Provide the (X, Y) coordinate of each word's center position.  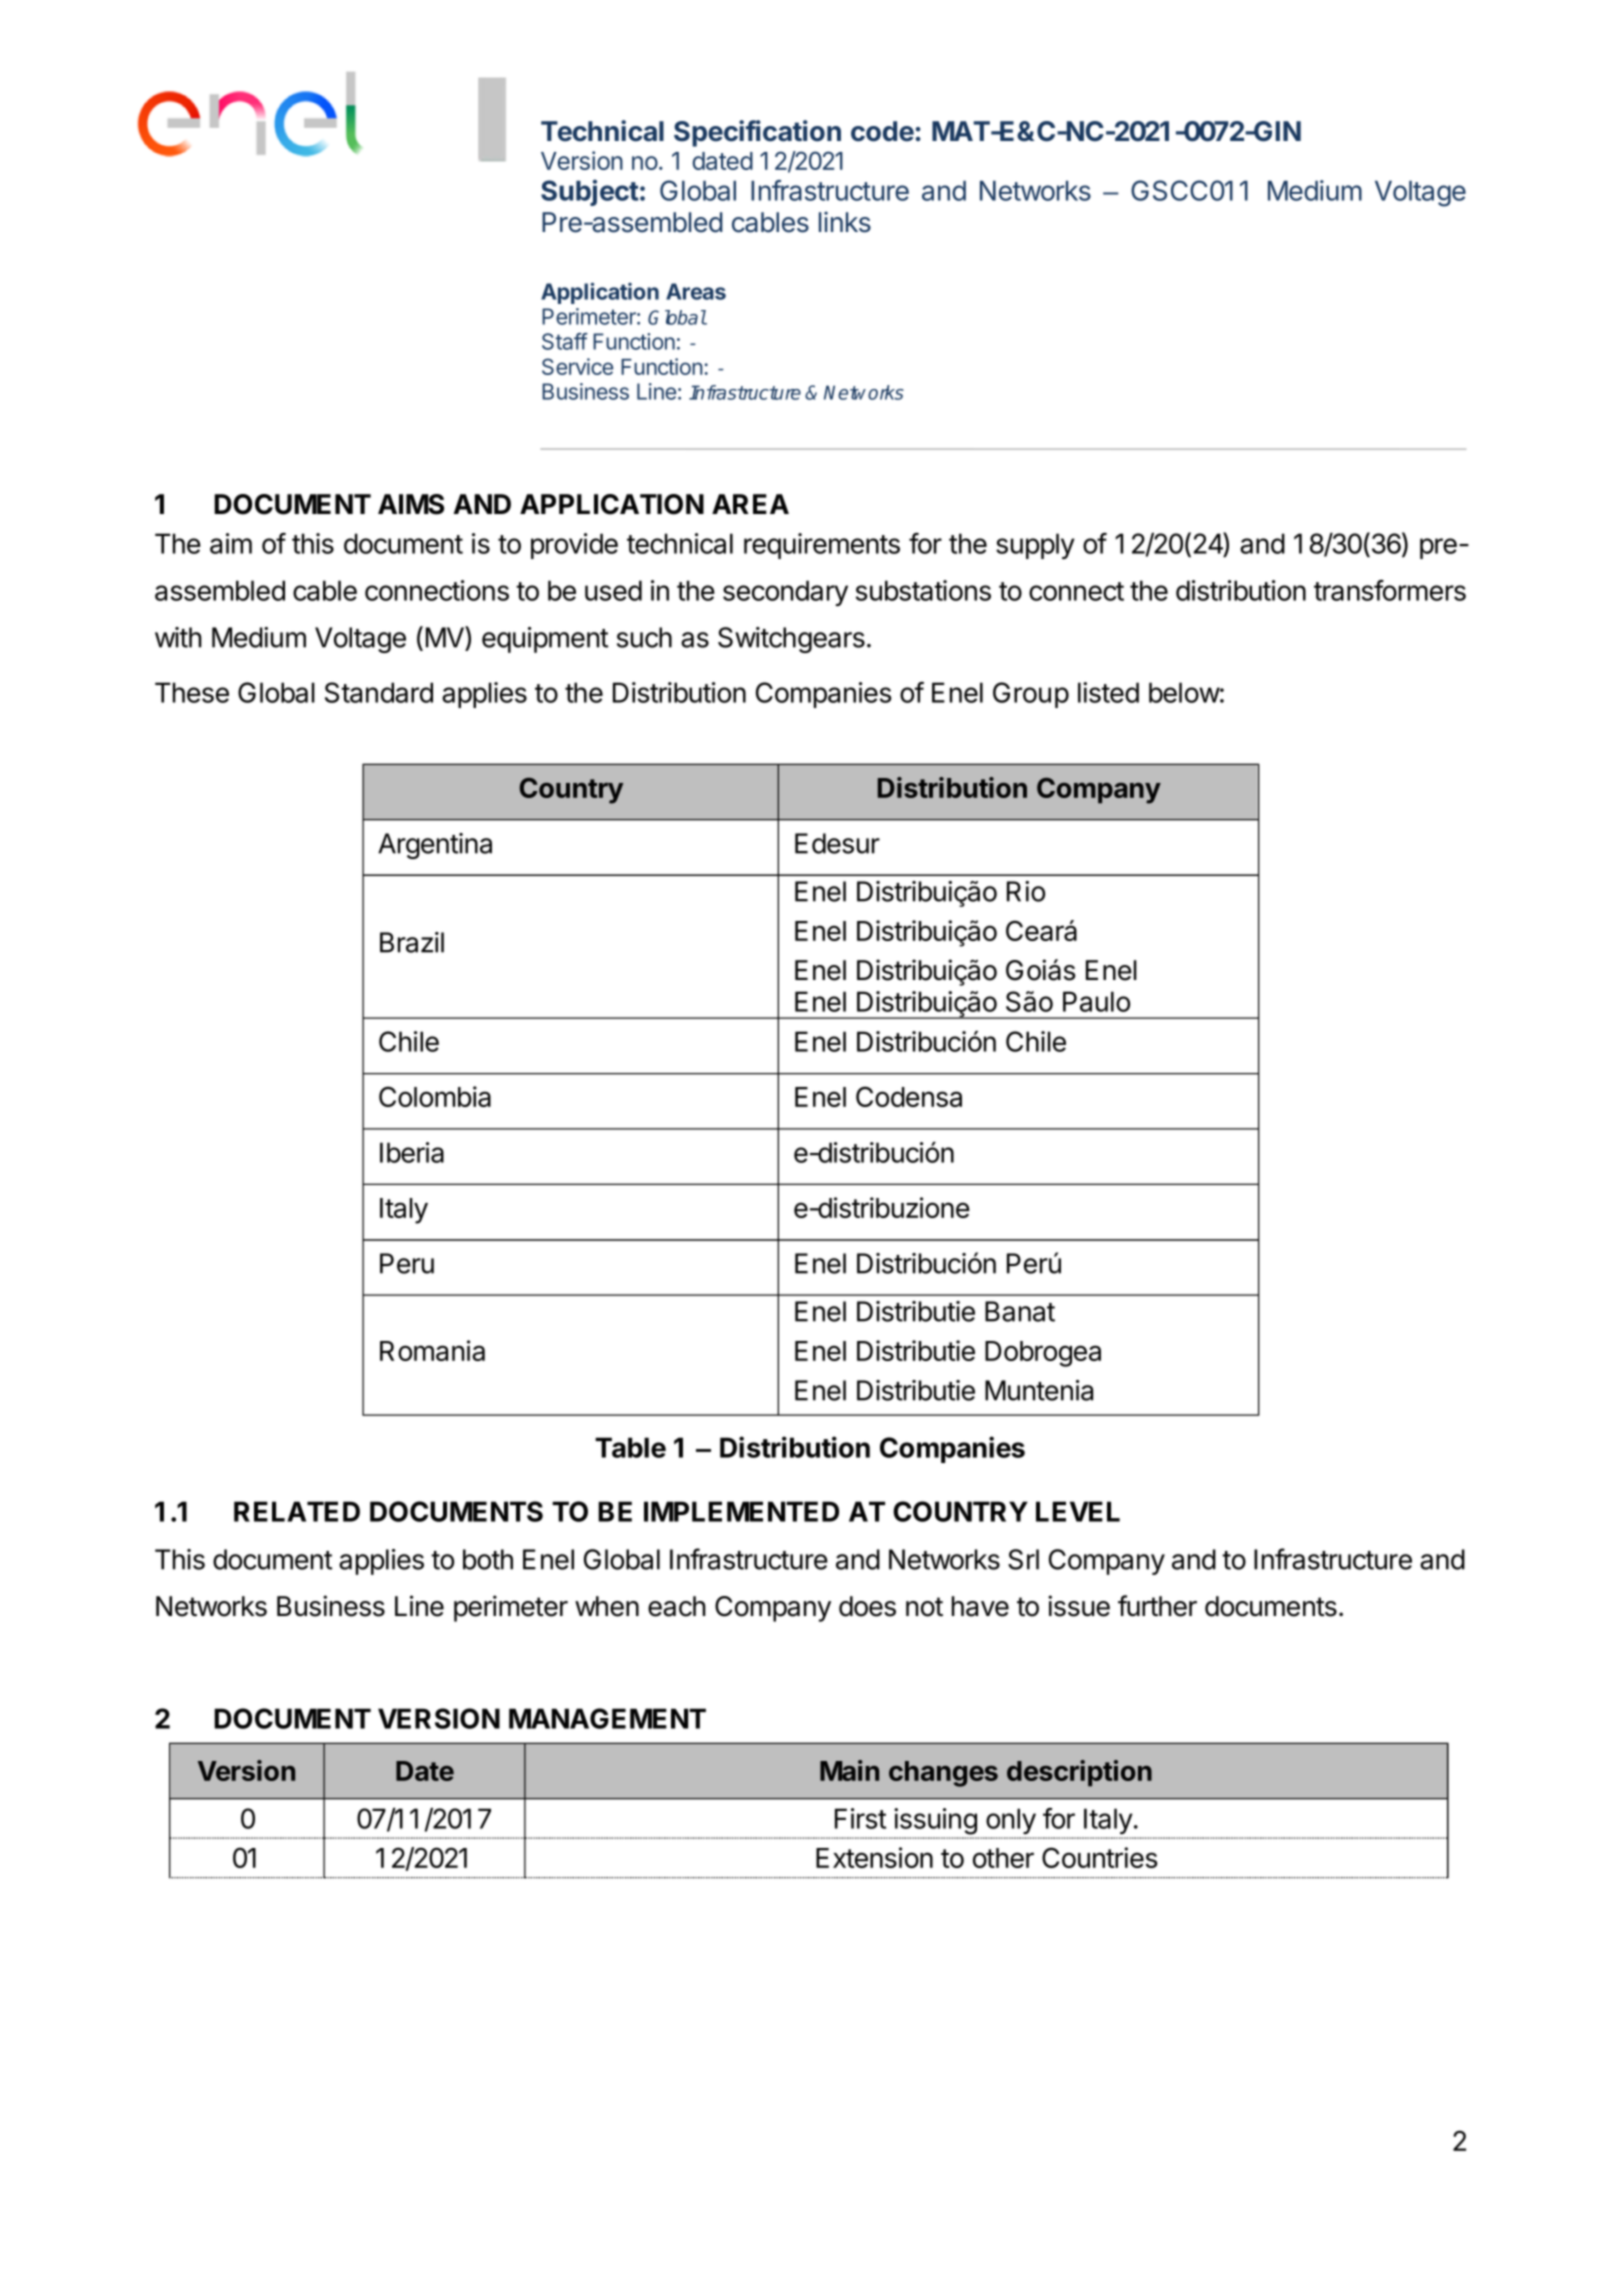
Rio (1026, 891)
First (860, 1818)
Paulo (1096, 1001)
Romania (432, 1350)
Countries (1100, 1857)
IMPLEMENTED (741, 1511)
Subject (590, 192)
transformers (1390, 590)
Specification (757, 133)
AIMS (411, 504)
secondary (785, 593)
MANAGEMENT (607, 1718)
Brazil (412, 942)
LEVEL (1078, 1511)
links (845, 222)
